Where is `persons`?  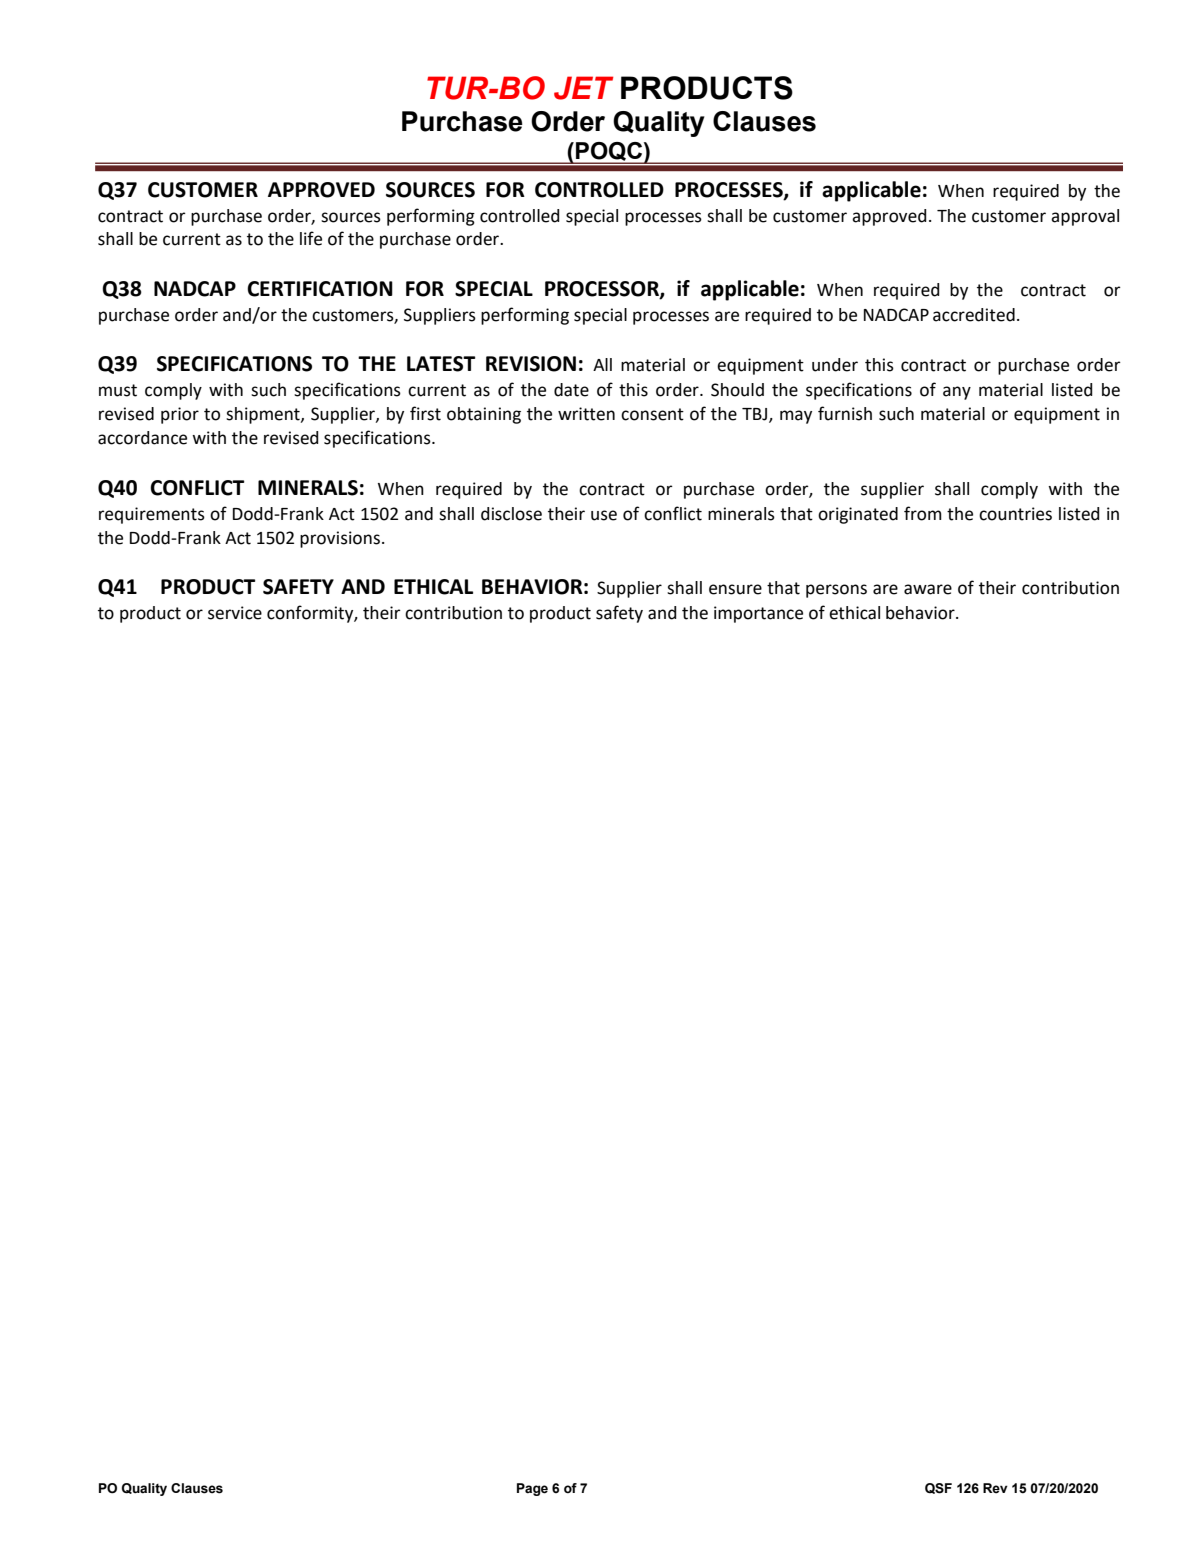 persons is located at coordinates (836, 591).
